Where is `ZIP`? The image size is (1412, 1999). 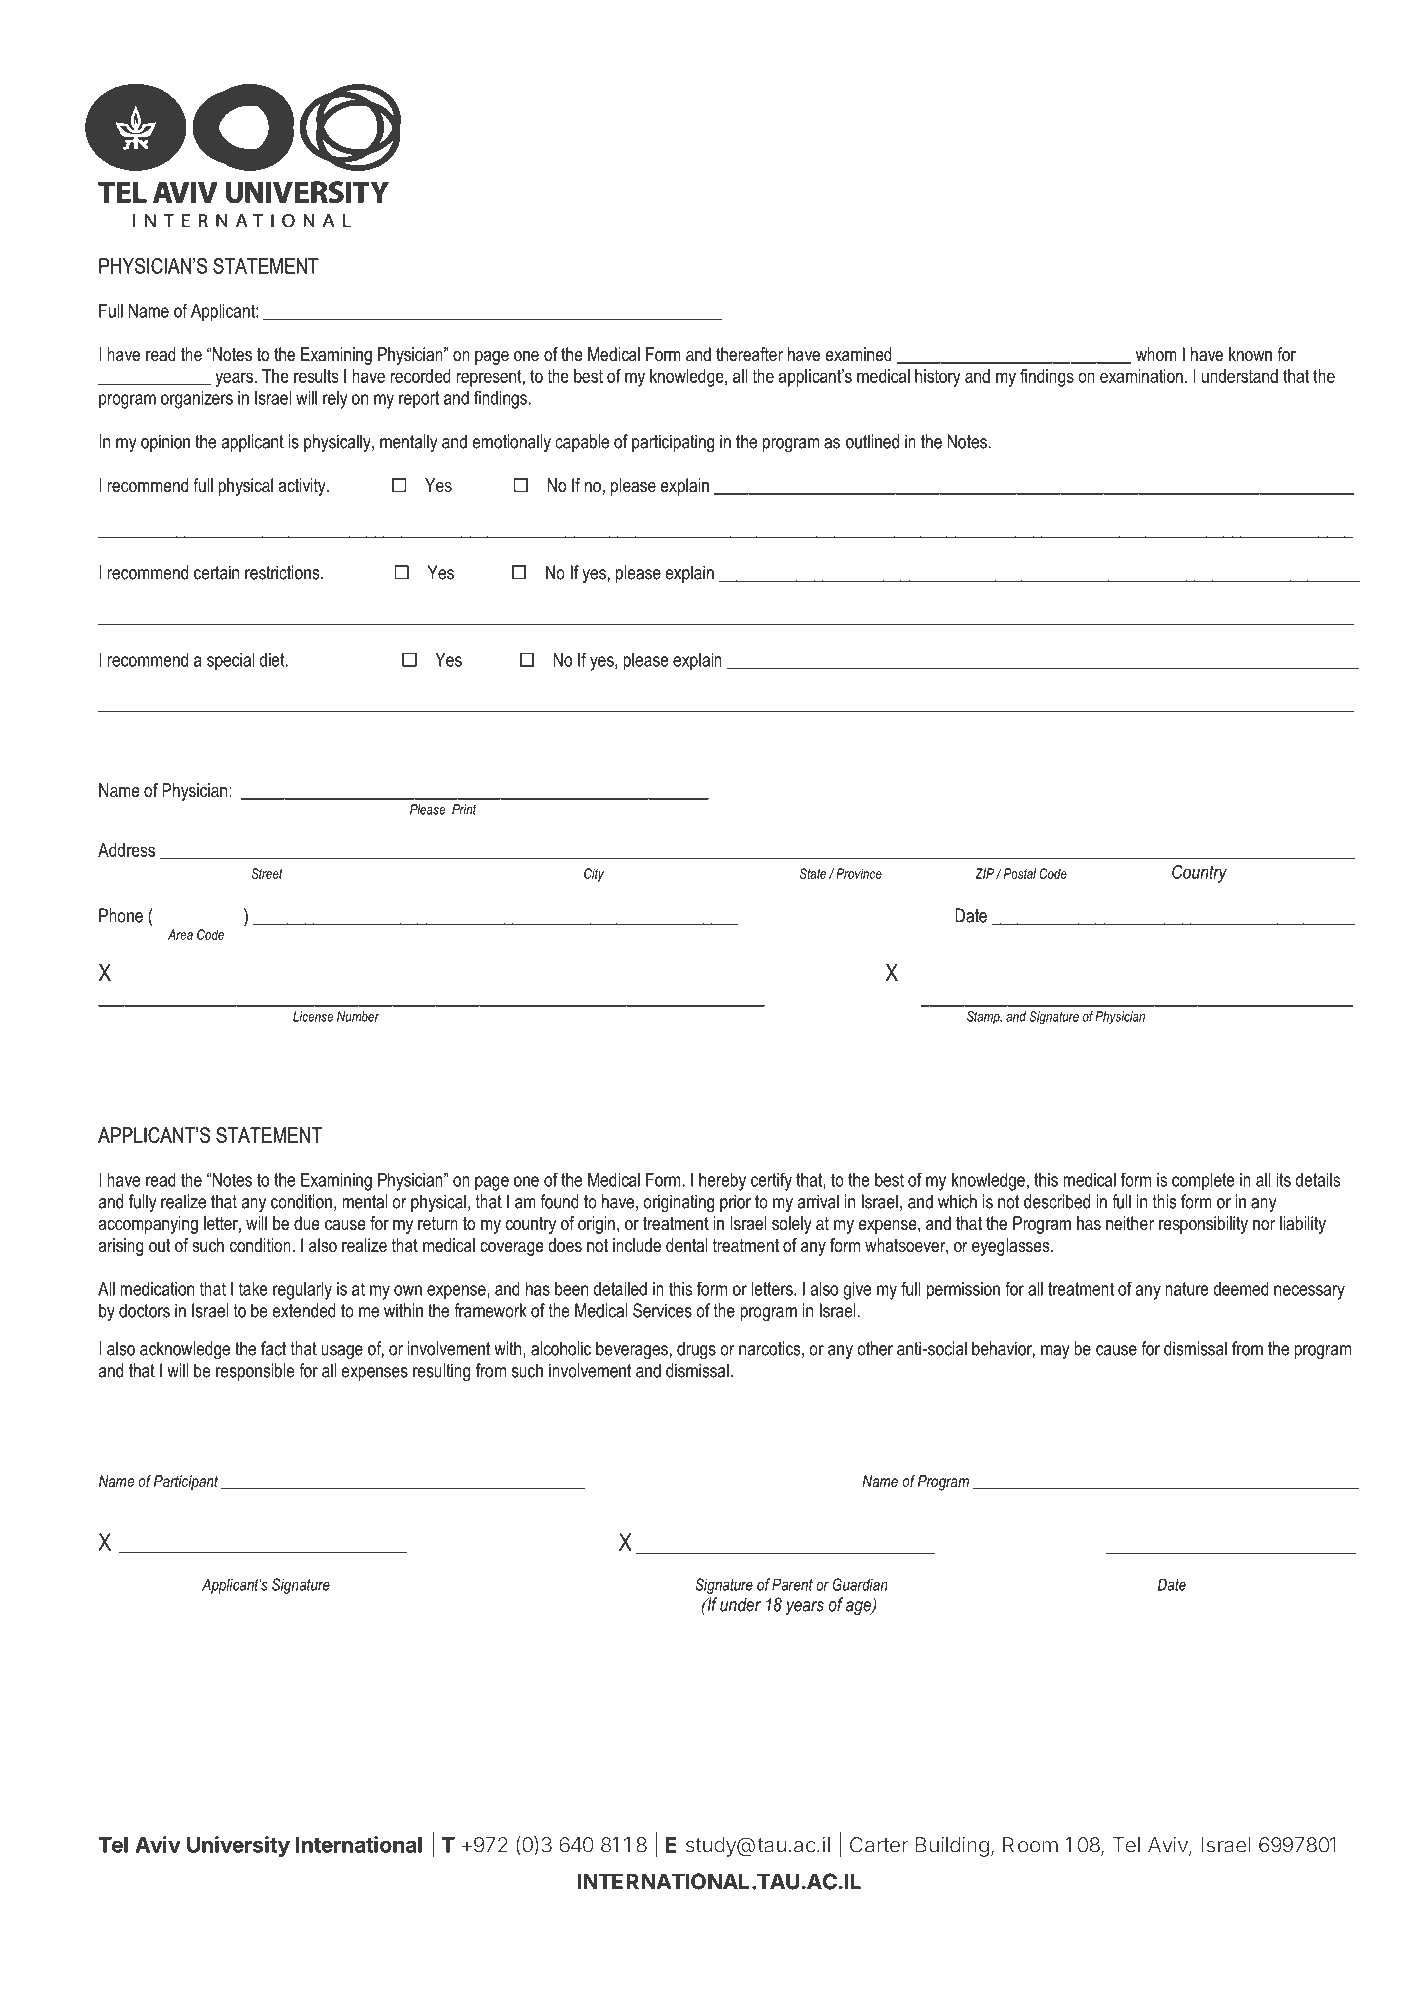
ZIP is located at coordinates (984, 873).
